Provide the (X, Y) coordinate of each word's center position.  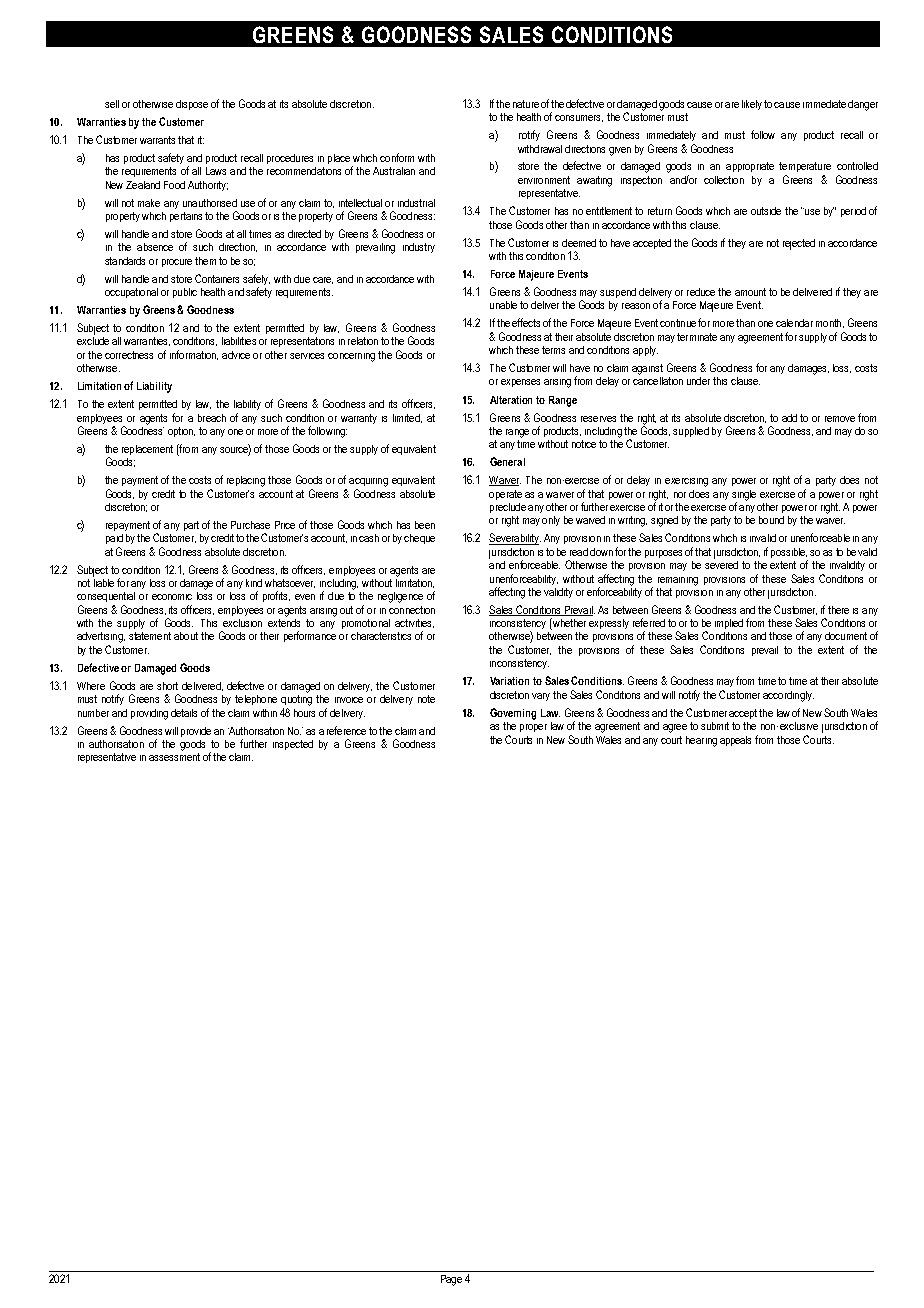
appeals (735, 741)
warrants (157, 140)
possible (789, 553)
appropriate (750, 167)
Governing (513, 714)
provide (196, 732)
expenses (520, 383)
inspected (293, 745)
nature (526, 104)
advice (236, 355)
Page (451, 1280)
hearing (701, 741)
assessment (174, 757)
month (828, 323)
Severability (515, 539)
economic (172, 597)
